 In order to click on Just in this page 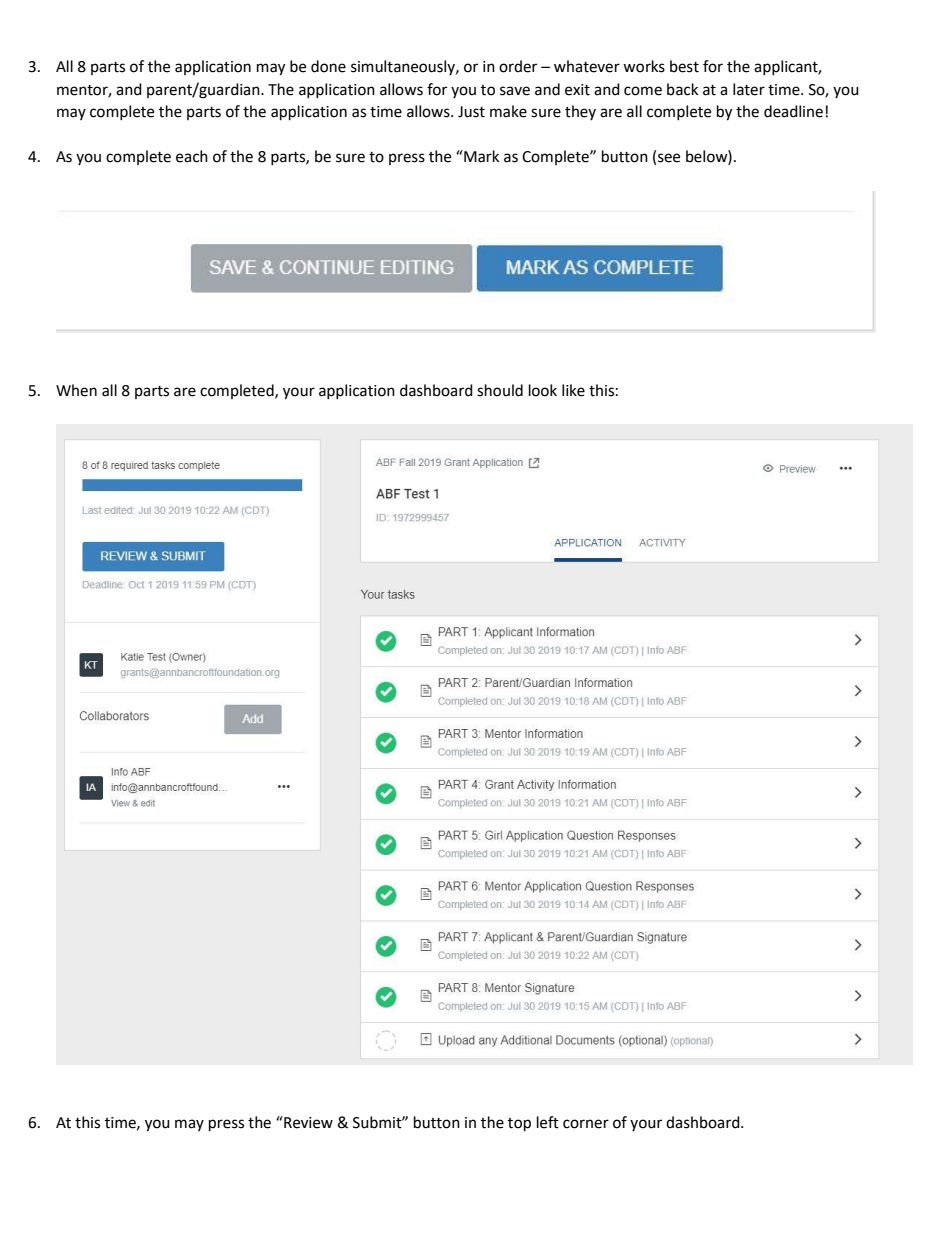, I will do `click(471, 112)`.
